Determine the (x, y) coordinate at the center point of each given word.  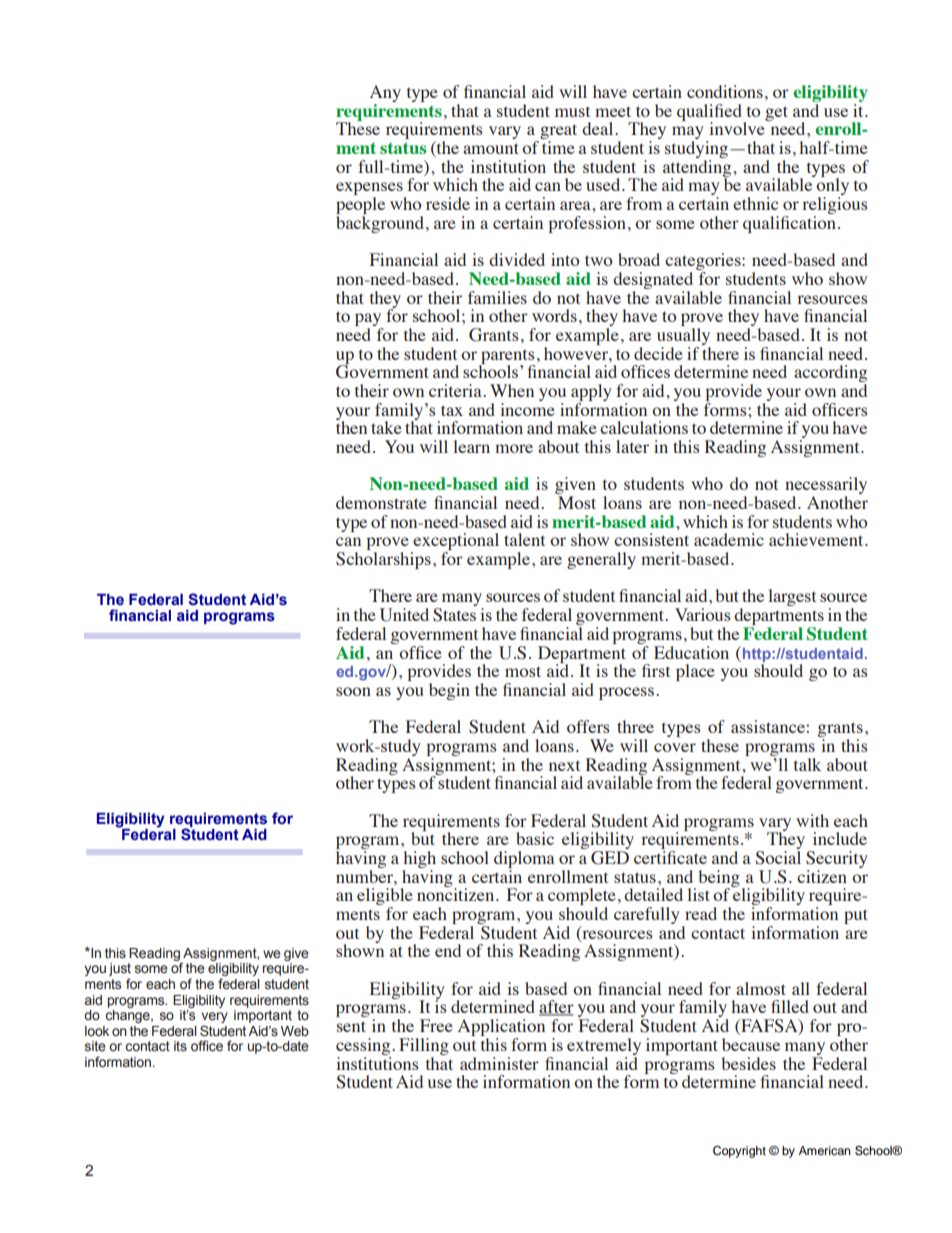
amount (491, 148)
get (776, 113)
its (180, 1046)
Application (501, 1029)
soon (353, 691)
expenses (370, 190)
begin (449, 691)
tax (452, 410)
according (830, 375)
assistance (769, 726)
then (351, 426)
